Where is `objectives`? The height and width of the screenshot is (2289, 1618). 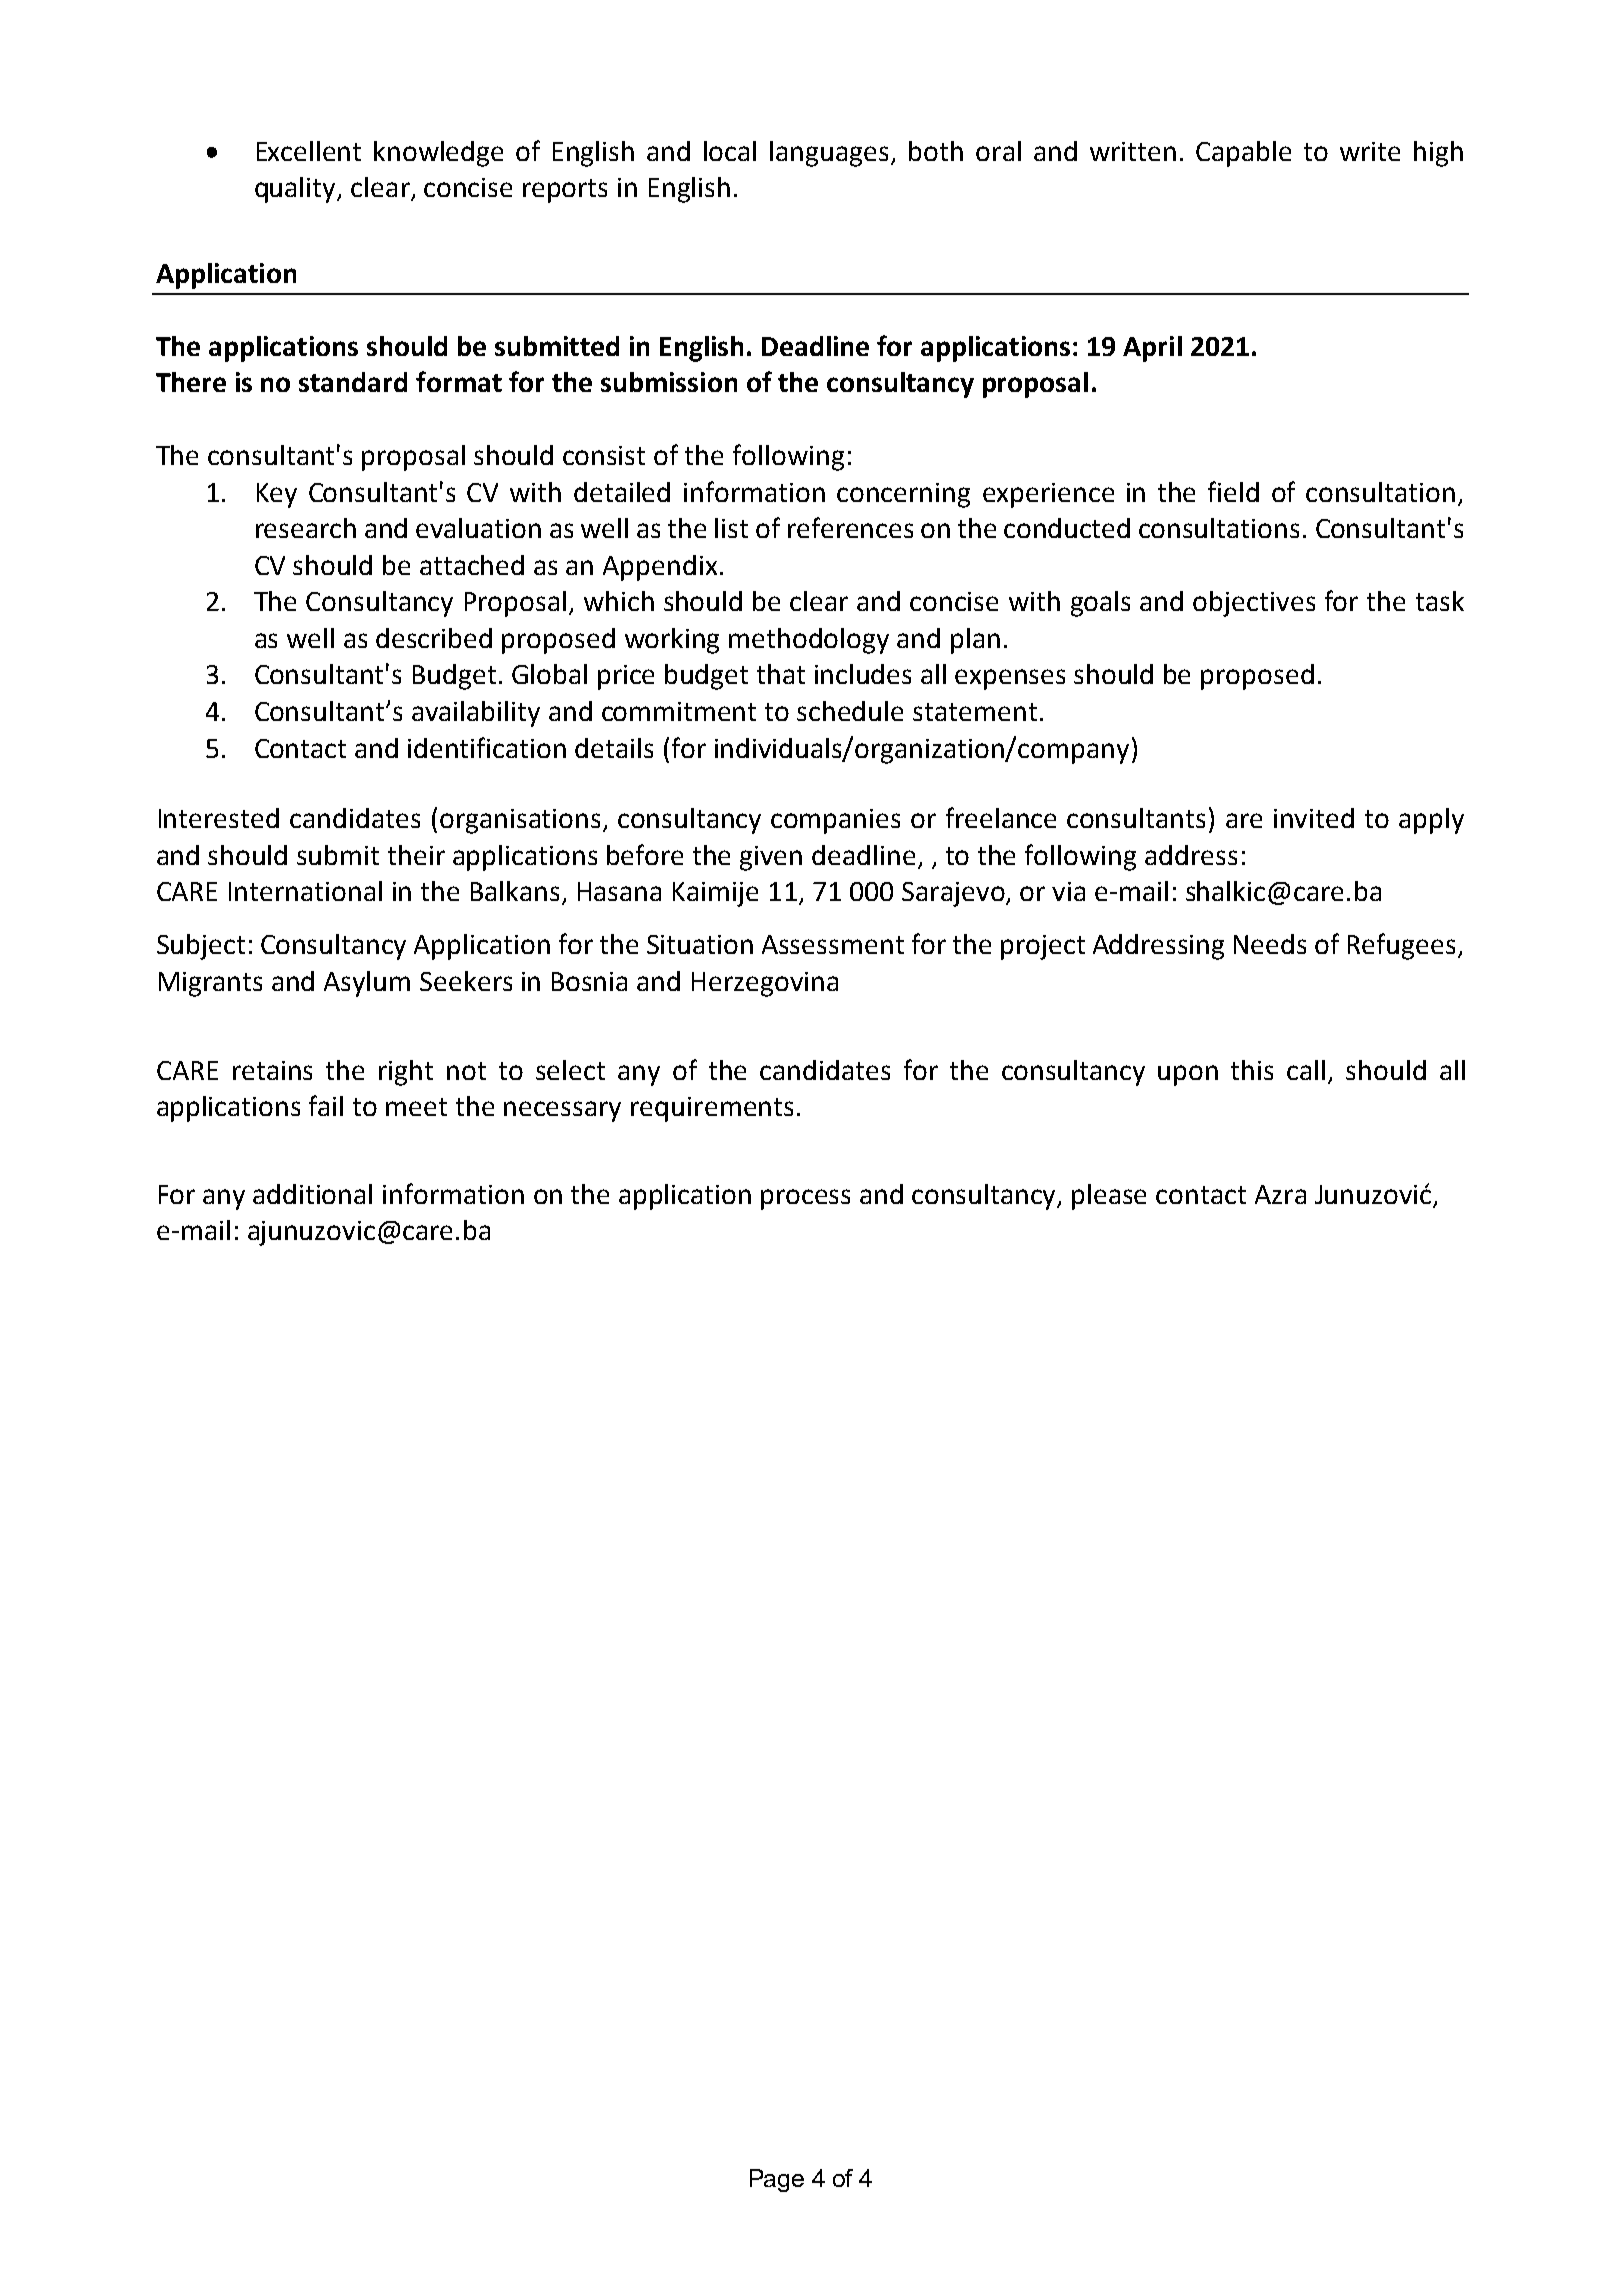
objectives is located at coordinates (1254, 604).
